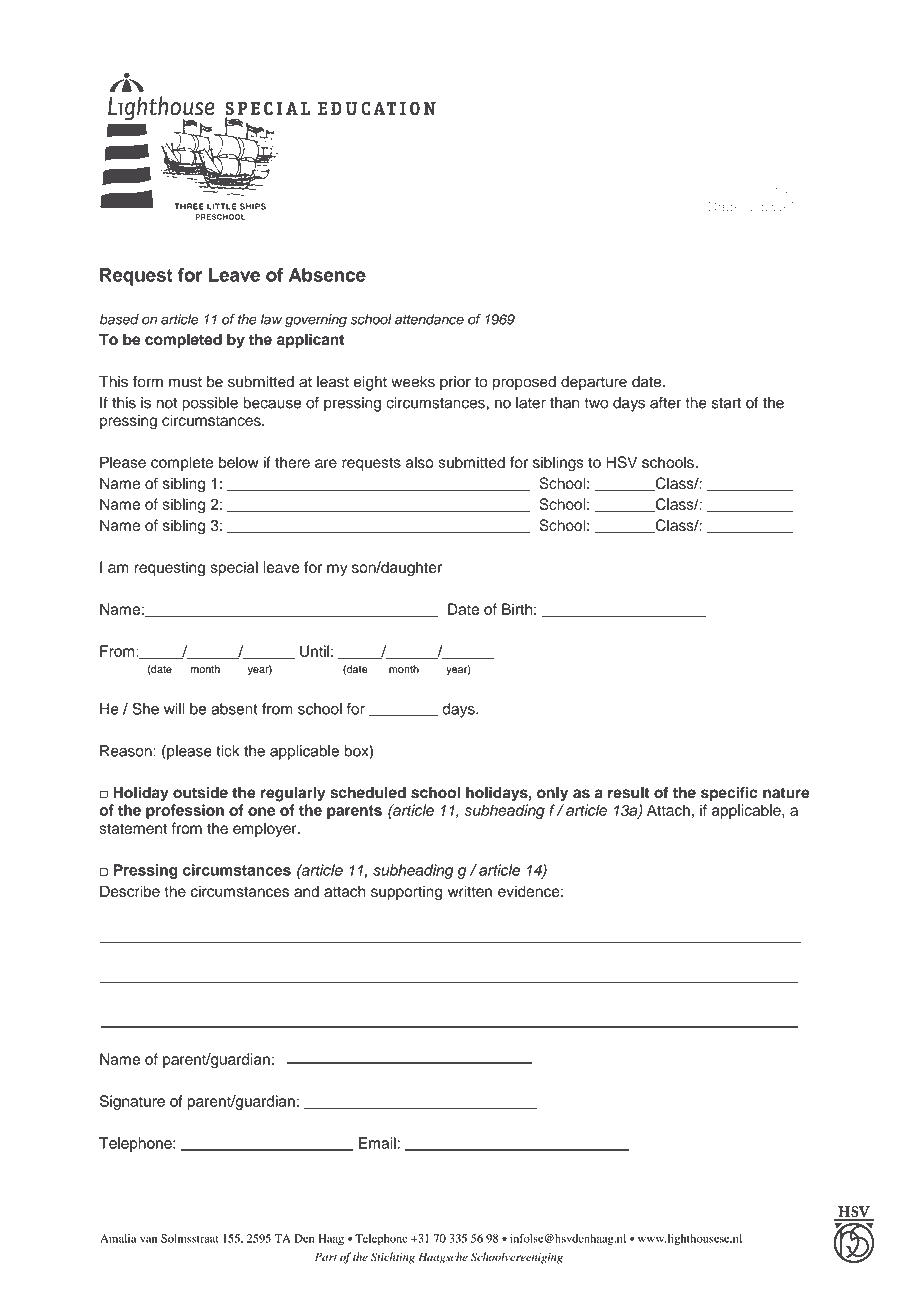 The height and width of the image is (1308, 924). What do you see at coordinates (429, 319) in the image?
I see `attendance` at bounding box center [429, 319].
